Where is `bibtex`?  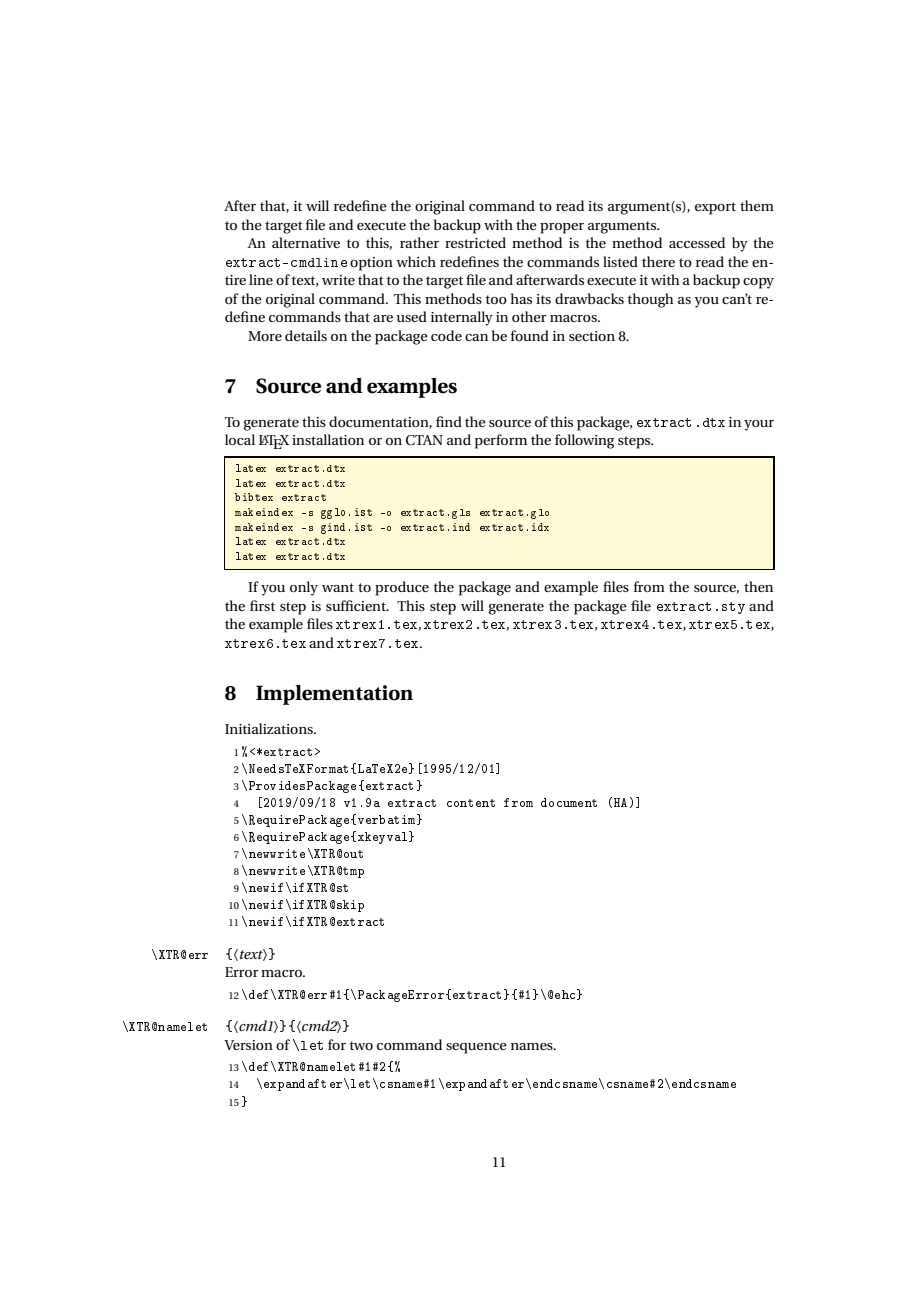 bibtex is located at coordinates (254, 497).
